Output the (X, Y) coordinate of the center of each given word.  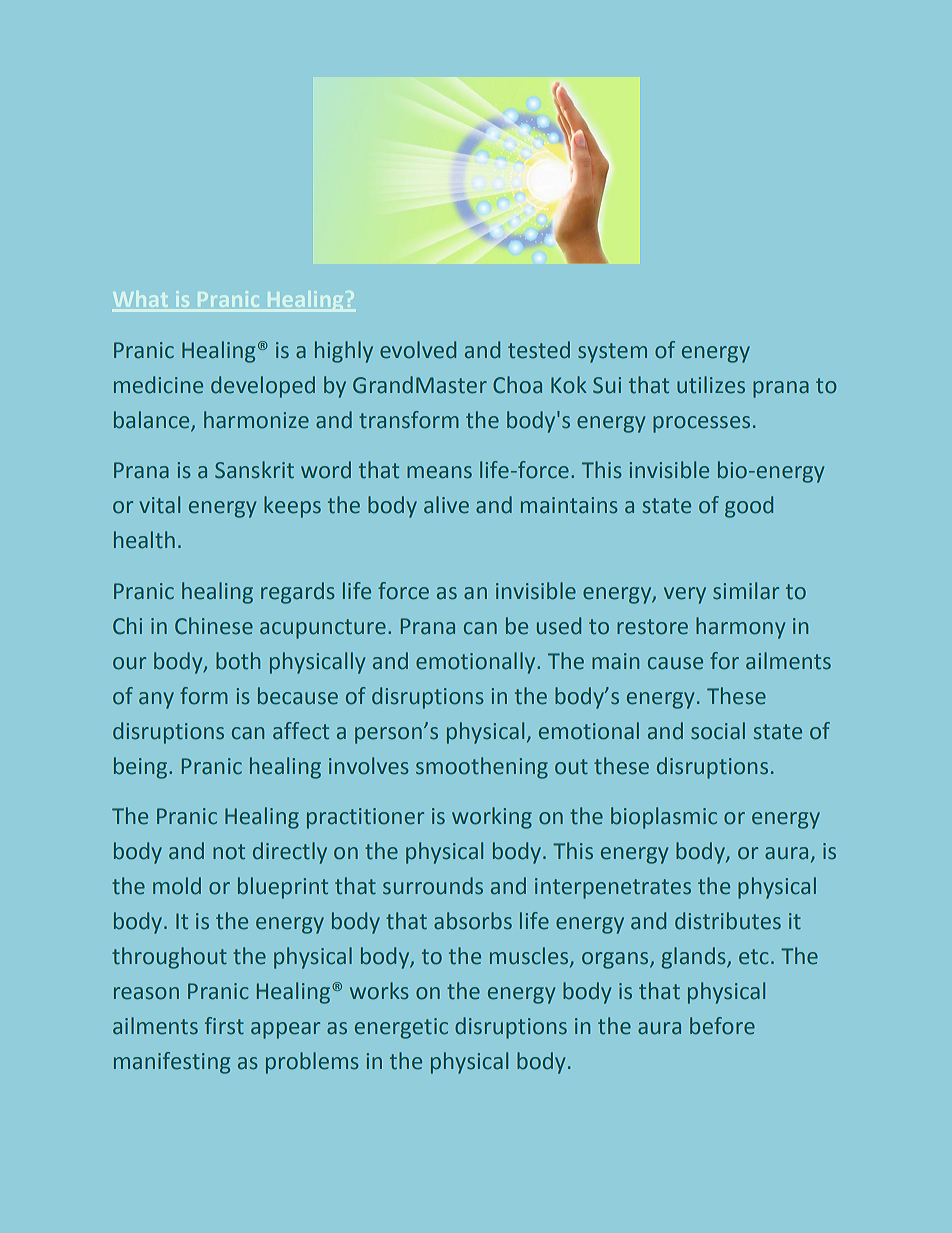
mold (177, 886)
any (156, 700)
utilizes (711, 385)
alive (446, 505)
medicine (158, 385)
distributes (728, 921)
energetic (401, 1028)
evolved (418, 350)
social (718, 731)
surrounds (433, 886)
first (224, 1026)
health (144, 540)
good (749, 507)
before (722, 1026)
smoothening (482, 768)
